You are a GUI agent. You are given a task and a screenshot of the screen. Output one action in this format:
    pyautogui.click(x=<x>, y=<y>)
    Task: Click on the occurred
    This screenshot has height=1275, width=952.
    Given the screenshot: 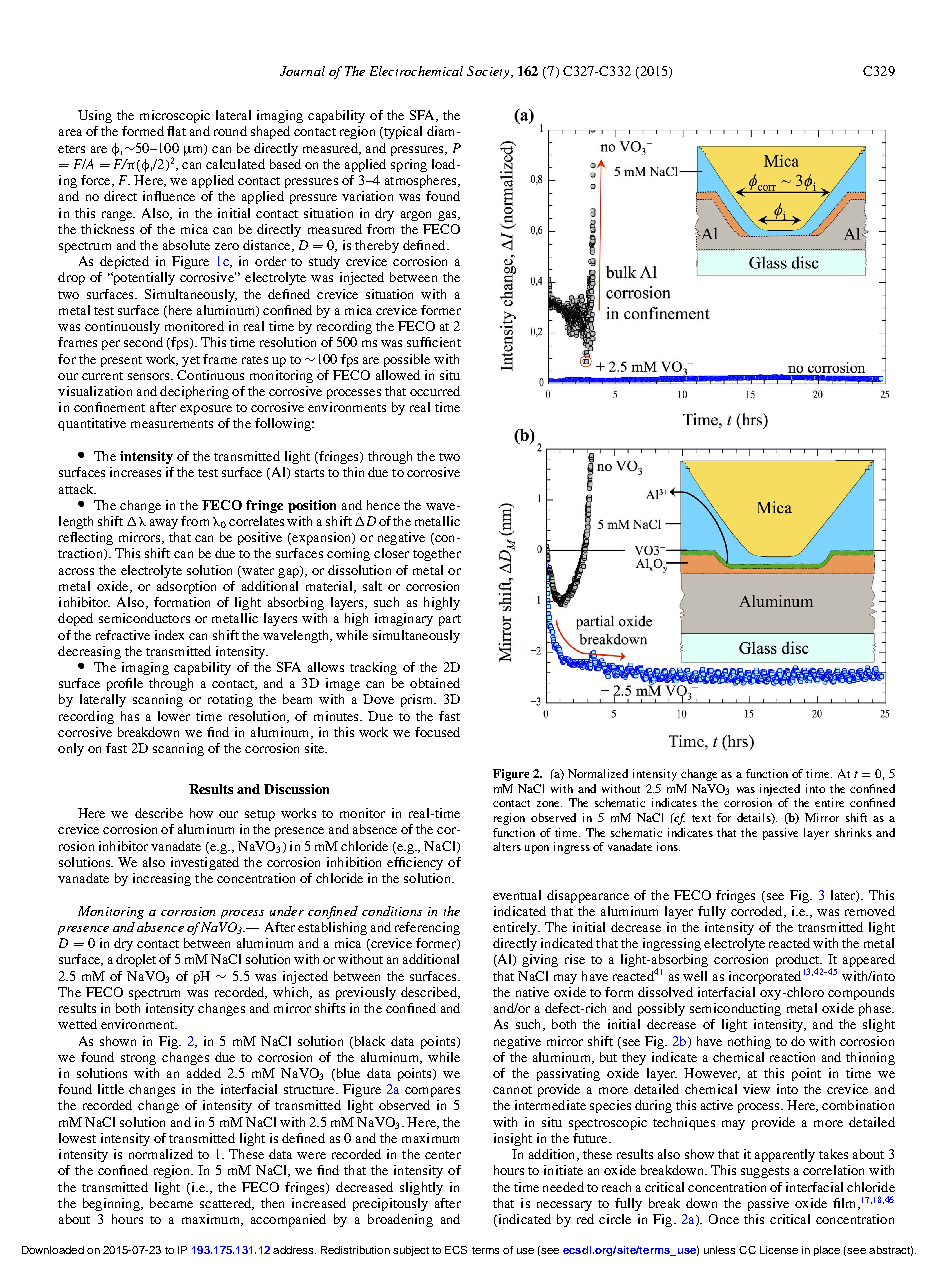 What is the action you would take?
    pyautogui.click(x=435, y=391)
